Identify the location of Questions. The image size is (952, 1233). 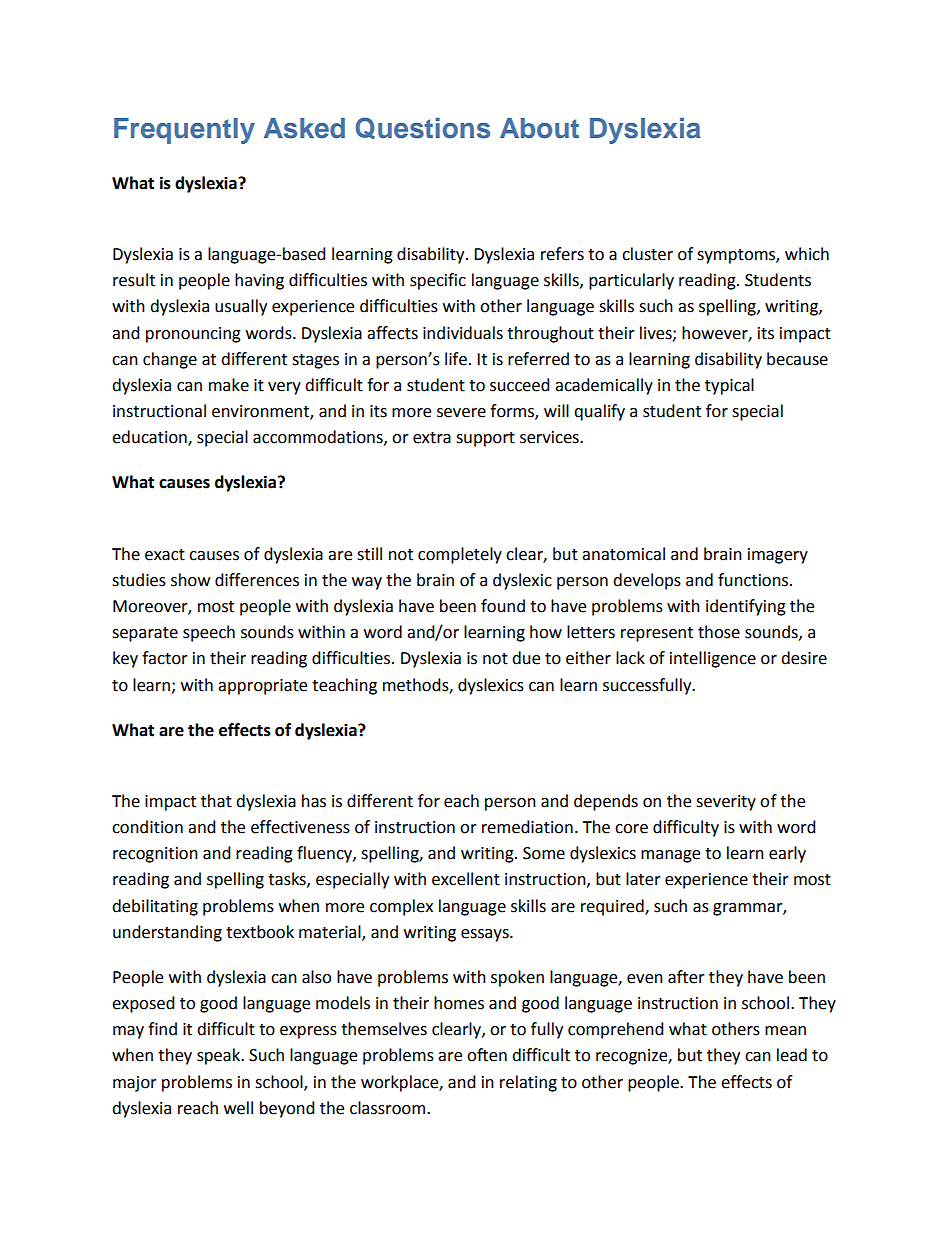
(422, 128).
